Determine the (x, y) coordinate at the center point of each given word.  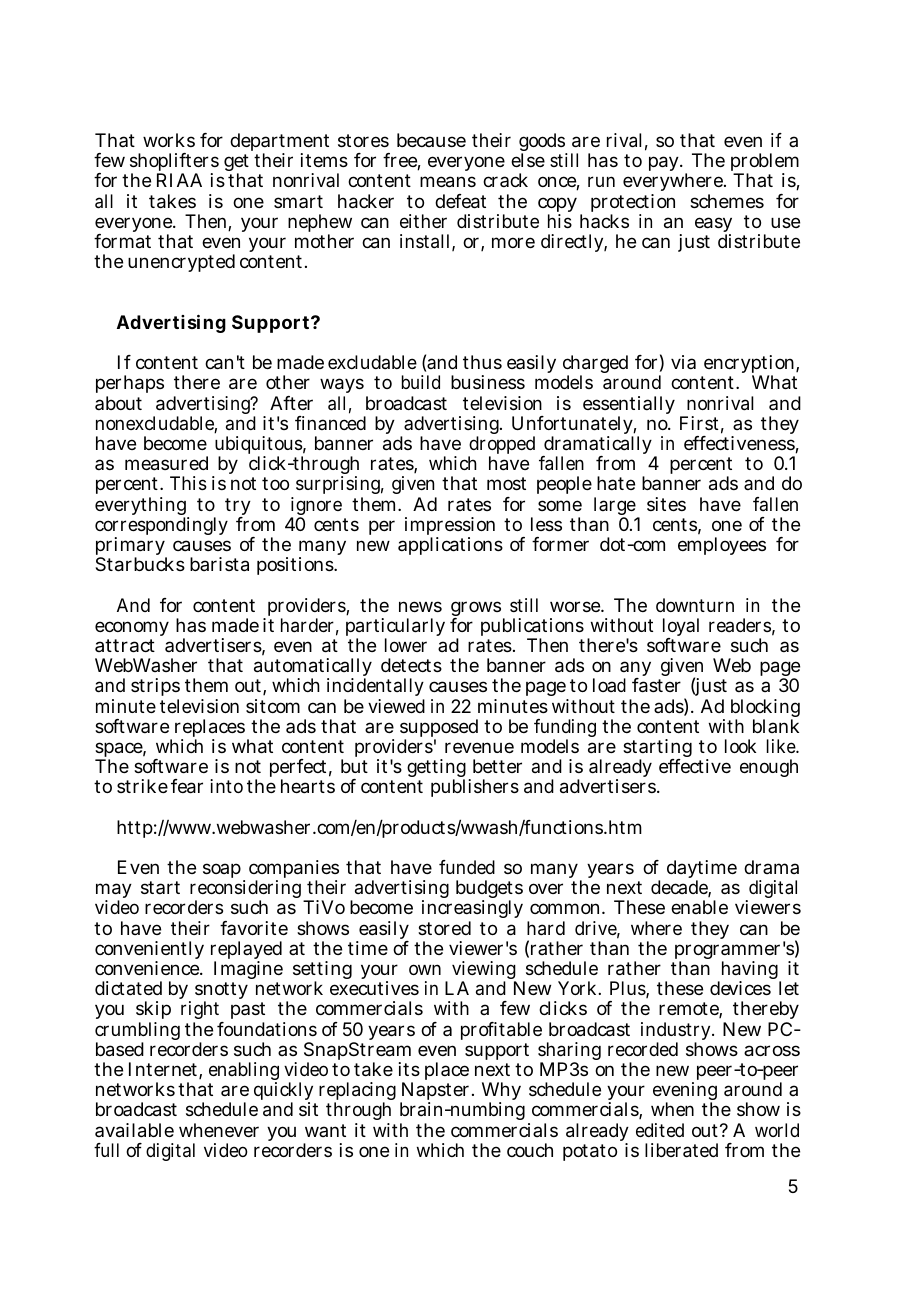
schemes (727, 201)
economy (132, 628)
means (448, 182)
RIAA (179, 180)
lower (406, 645)
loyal (681, 628)
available (134, 1130)
